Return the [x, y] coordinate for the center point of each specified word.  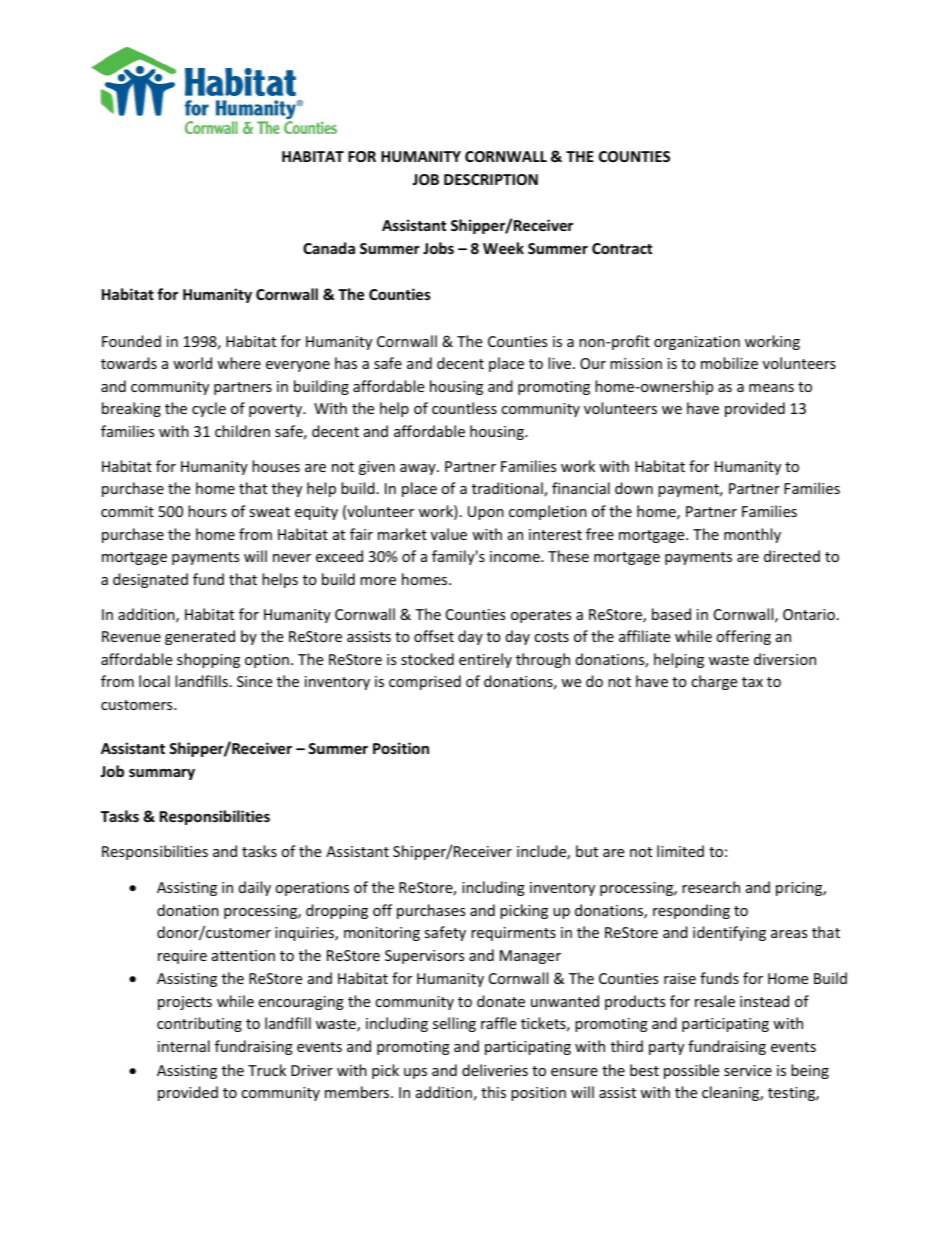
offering [743, 637]
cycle [209, 409]
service [748, 1070]
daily [255, 888]
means [771, 388]
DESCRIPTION [491, 179]
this [493, 1092]
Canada [329, 248]
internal [184, 1046]
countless [464, 408]
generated [200, 637]
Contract [622, 248]
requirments [513, 934]
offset [434, 636]
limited [680, 851]
